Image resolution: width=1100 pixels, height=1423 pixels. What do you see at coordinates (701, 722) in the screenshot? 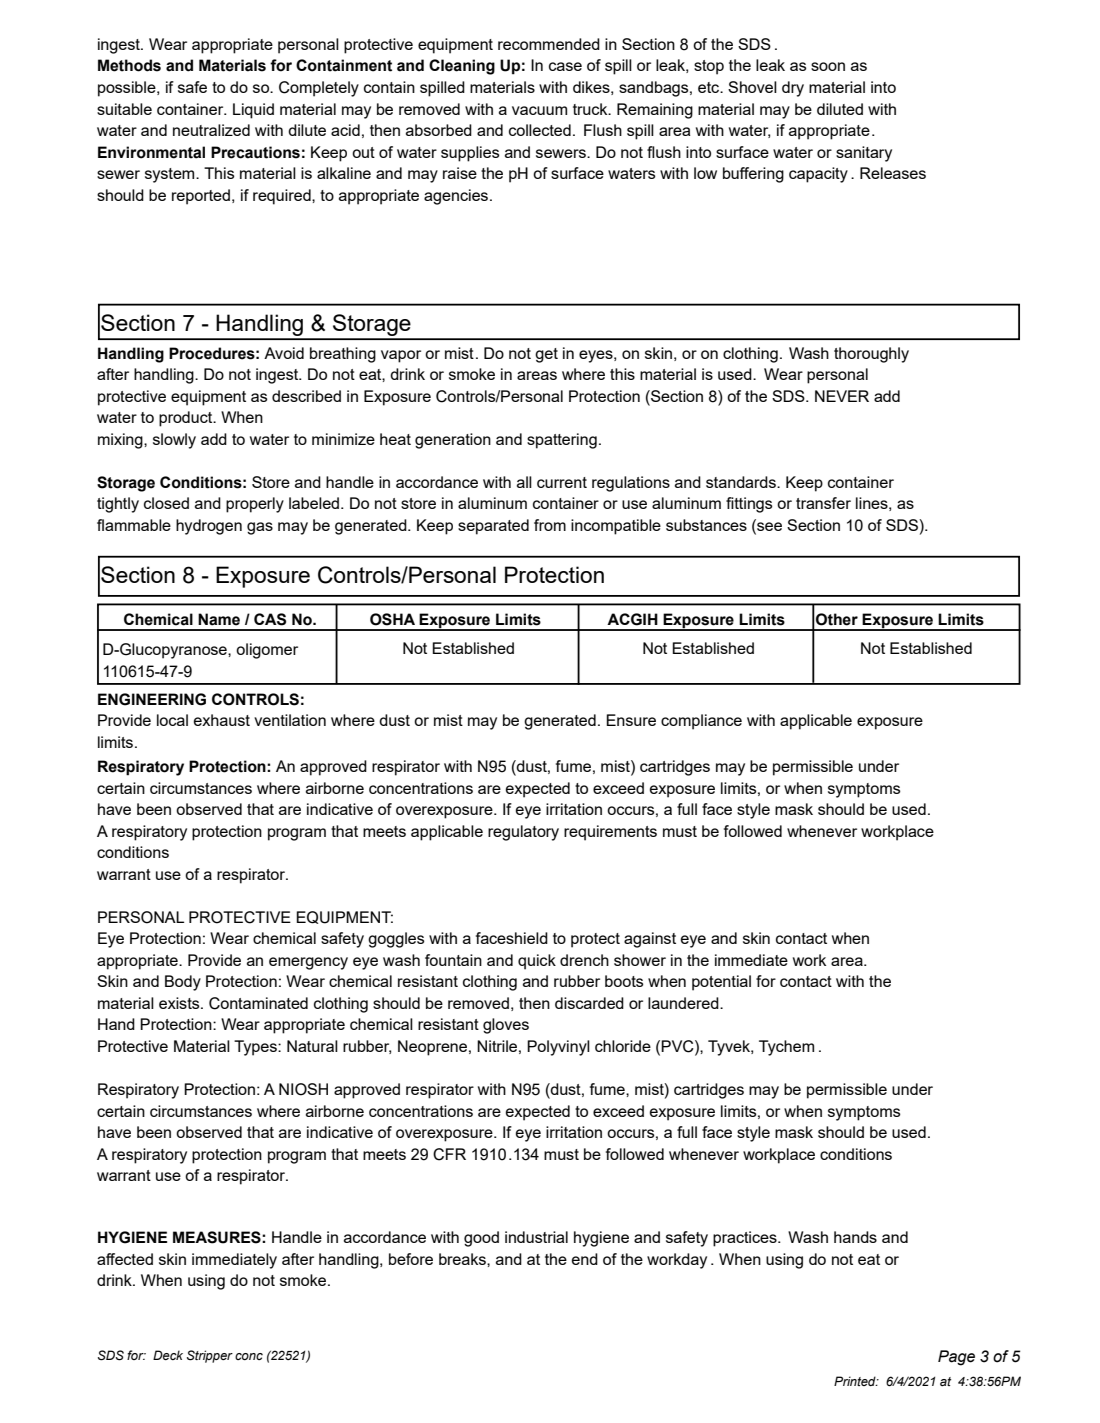
I see `compliance` at bounding box center [701, 722].
